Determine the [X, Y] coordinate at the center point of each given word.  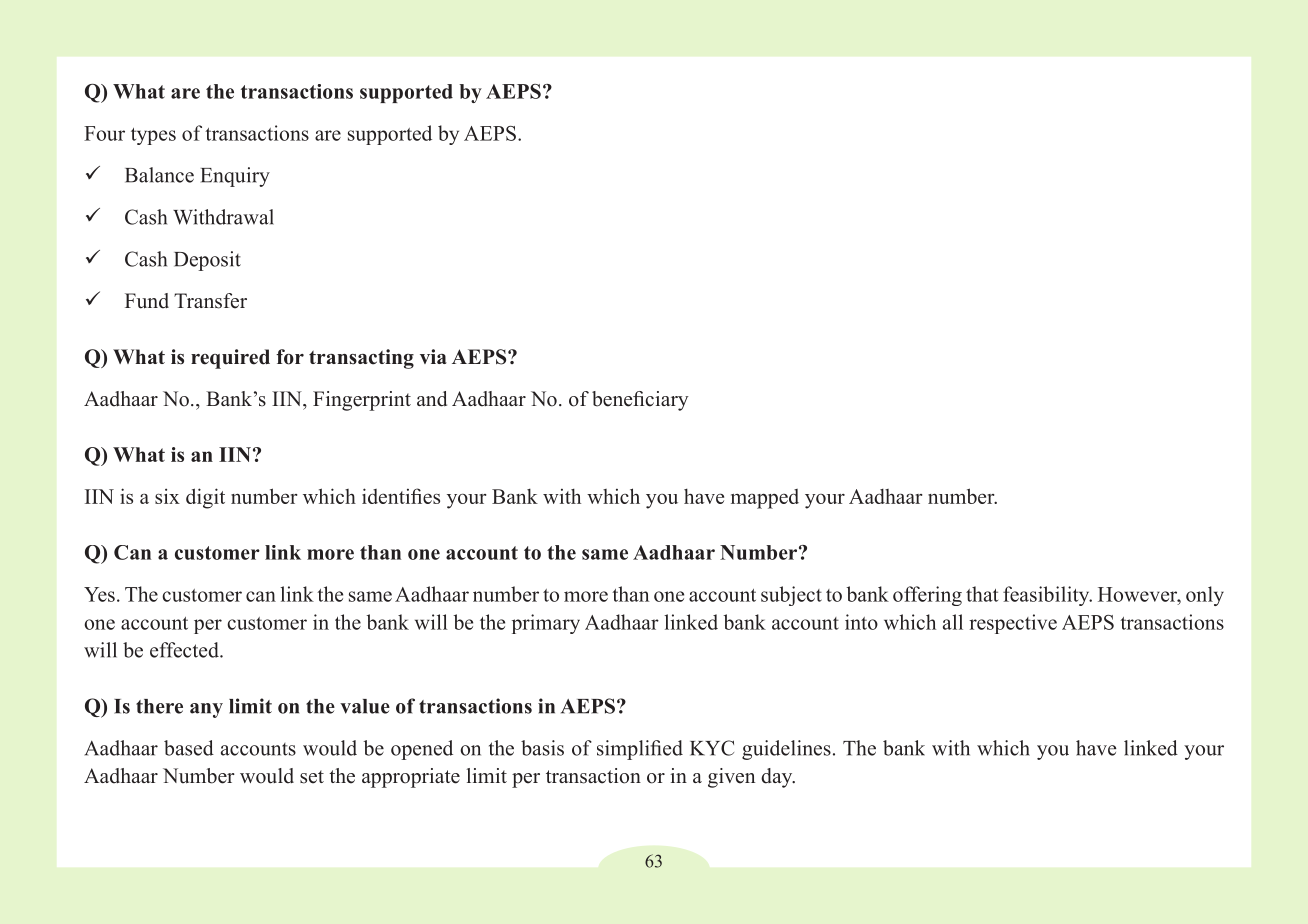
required [230, 359]
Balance [159, 175]
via [433, 356]
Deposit [207, 261]
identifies [401, 496]
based [189, 748]
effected [185, 650]
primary [546, 624]
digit [205, 498]
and [432, 399]
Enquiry [235, 177]
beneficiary [640, 401]
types [153, 136]
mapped [765, 499]
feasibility [1047, 596]
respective [1013, 624]
